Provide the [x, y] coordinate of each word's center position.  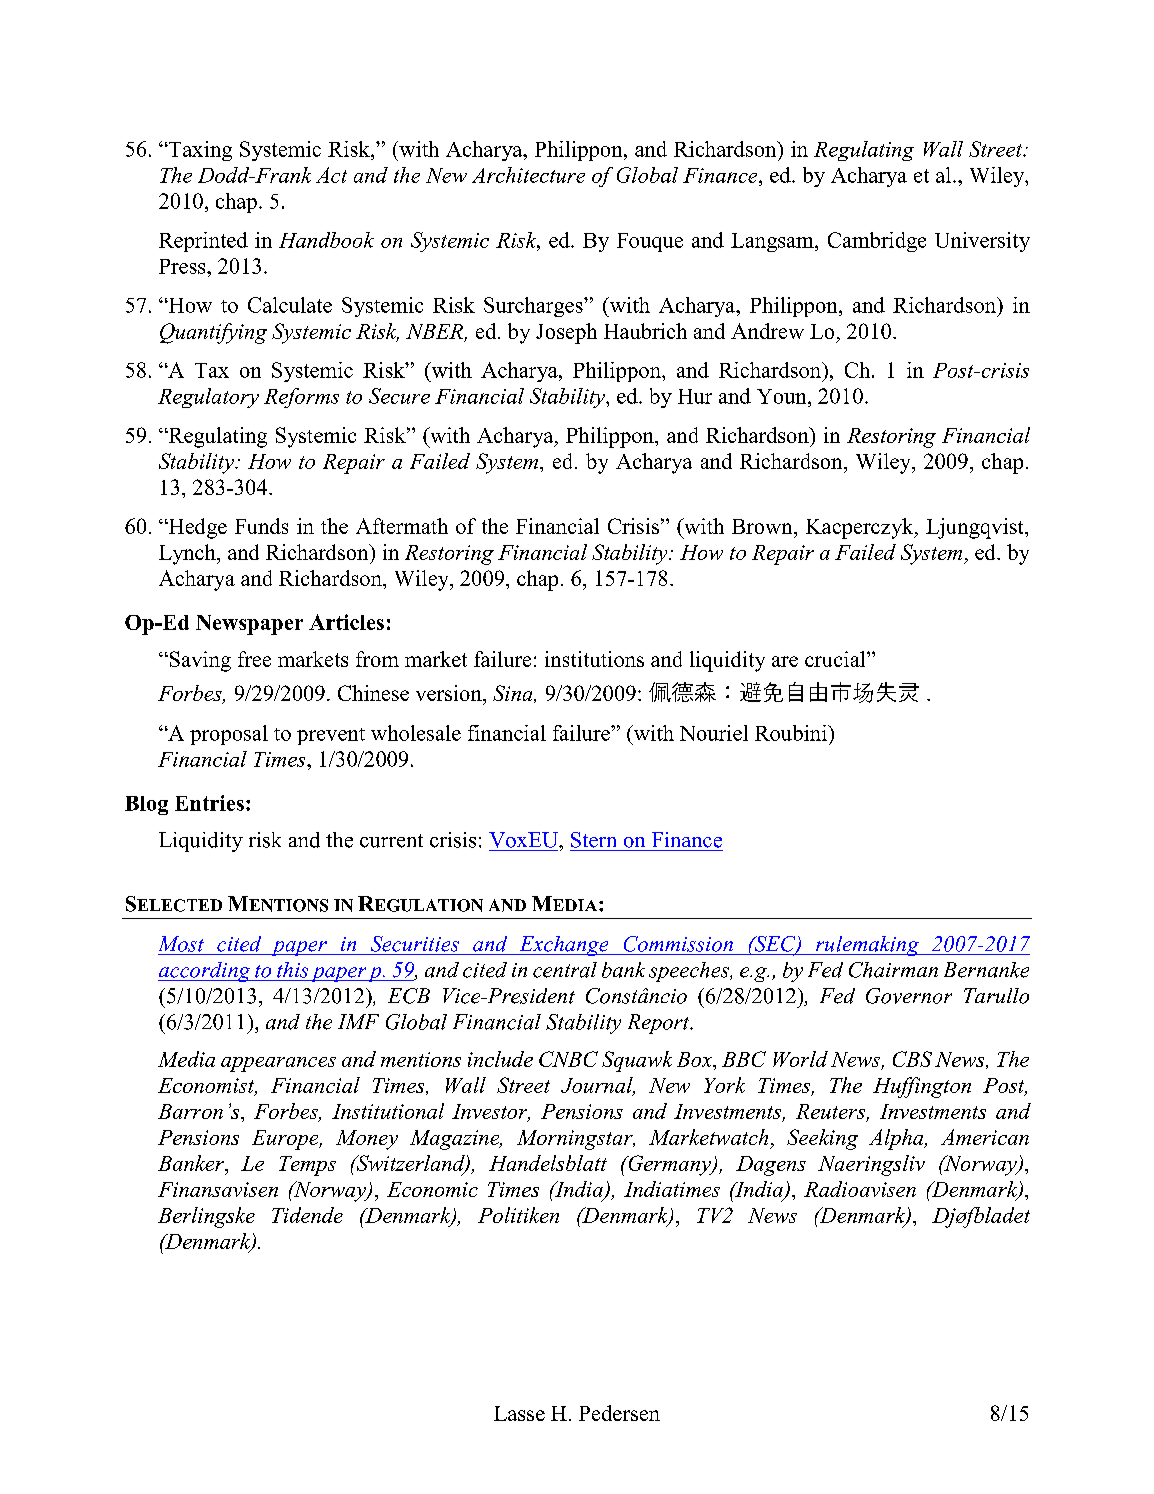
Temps [307, 1166]
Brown [763, 526]
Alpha [897, 1139]
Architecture [528, 175]
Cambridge [877, 242]
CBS [912, 1059]
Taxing [199, 151]
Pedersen [619, 1413]
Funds [261, 526]
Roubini [792, 733]
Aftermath [402, 526]
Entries [209, 803]
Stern [593, 840]
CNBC [568, 1059]
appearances [278, 1064]
